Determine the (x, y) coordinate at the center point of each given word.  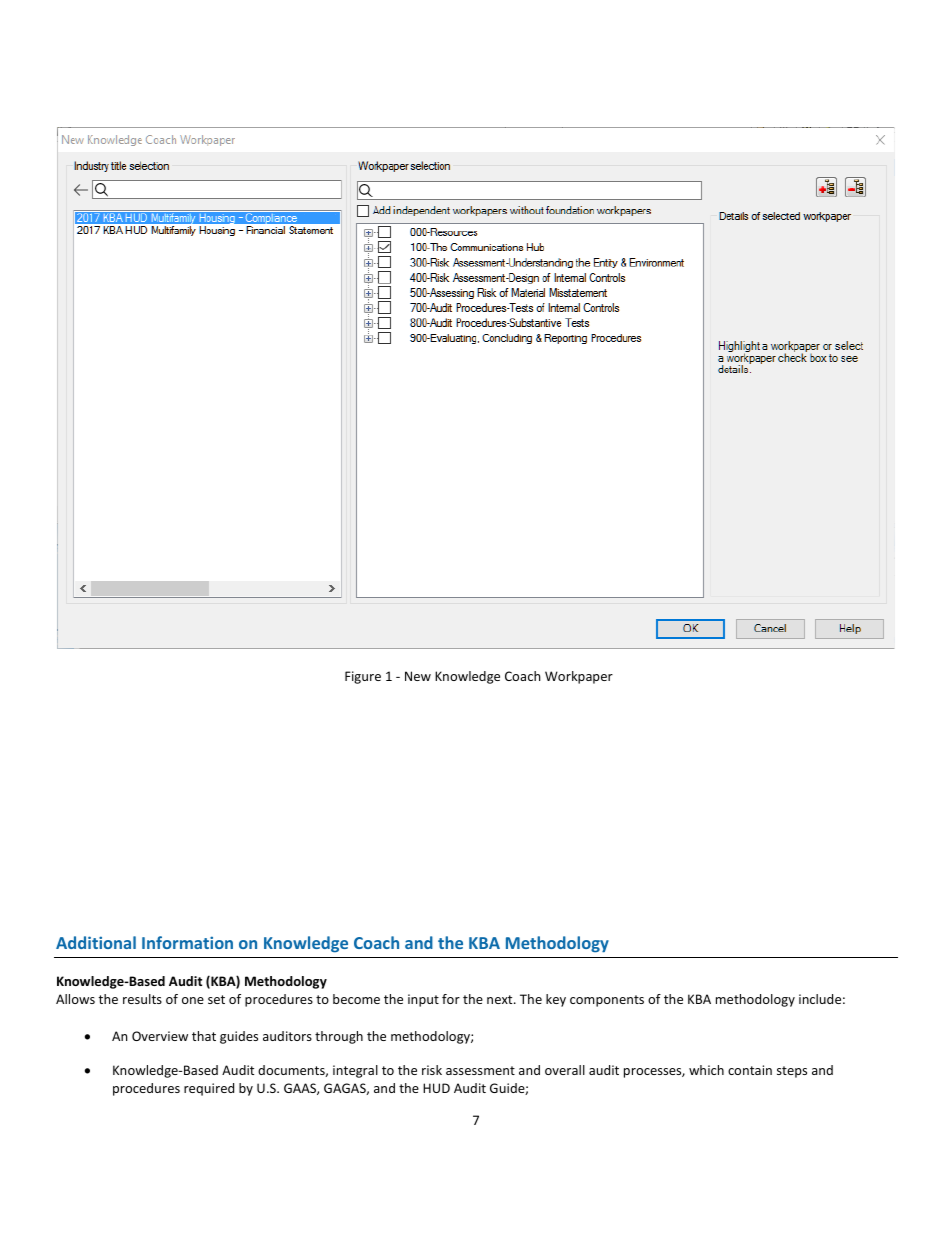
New (418, 676)
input (423, 1000)
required (209, 1089)
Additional (96, 942)
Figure (363, 677)
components (607, 1001)
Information (187, 942)
